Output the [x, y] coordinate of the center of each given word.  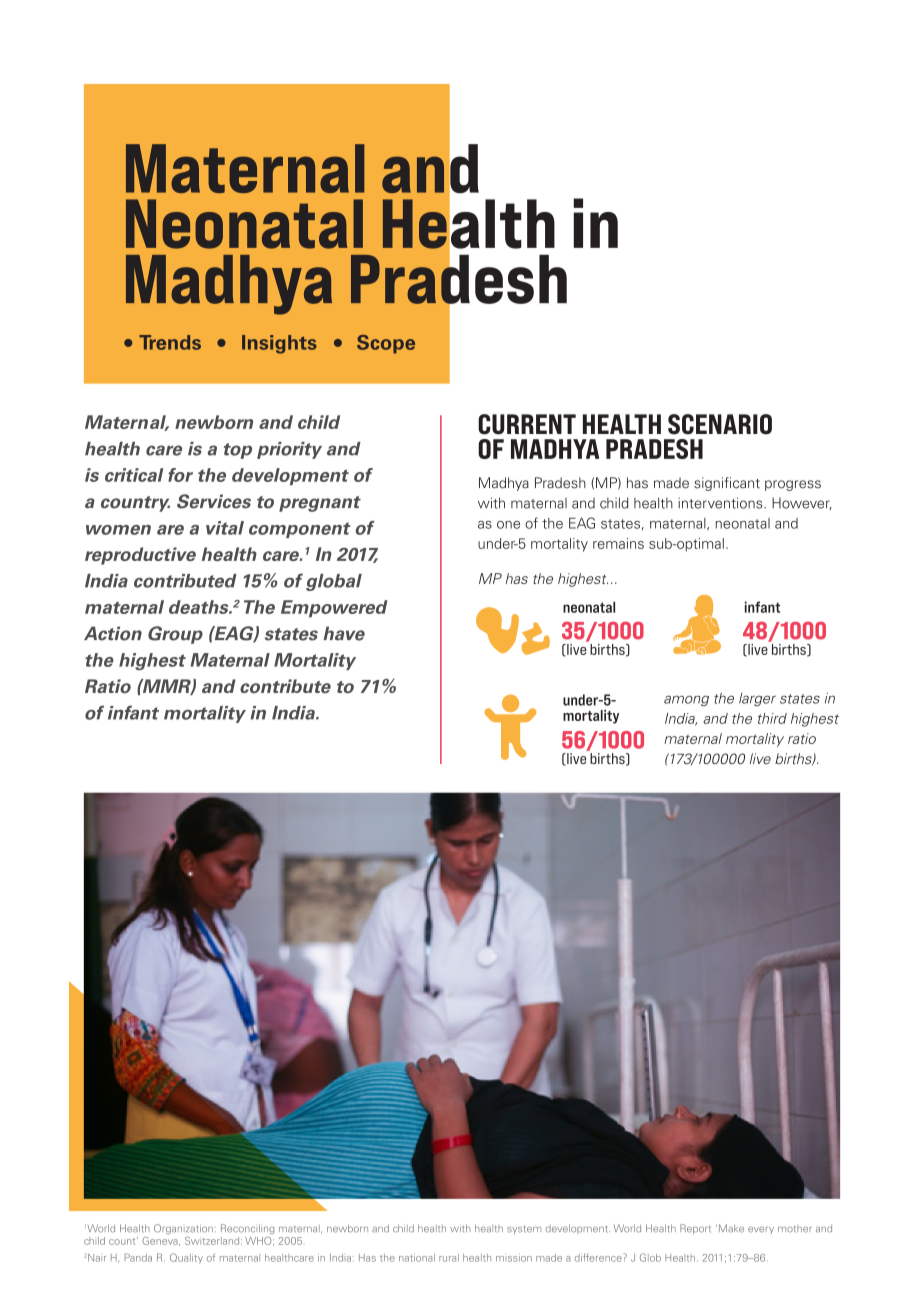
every [761, 1230]
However [802, 503]
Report [695, 1229]
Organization [183, 1229]
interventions [721, 503]
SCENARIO [720, 424]
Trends [170, 342]
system [524, 1230]
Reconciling [247, 1229]
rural [449, 1258]
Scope [386, 344]
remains [618, 543]
